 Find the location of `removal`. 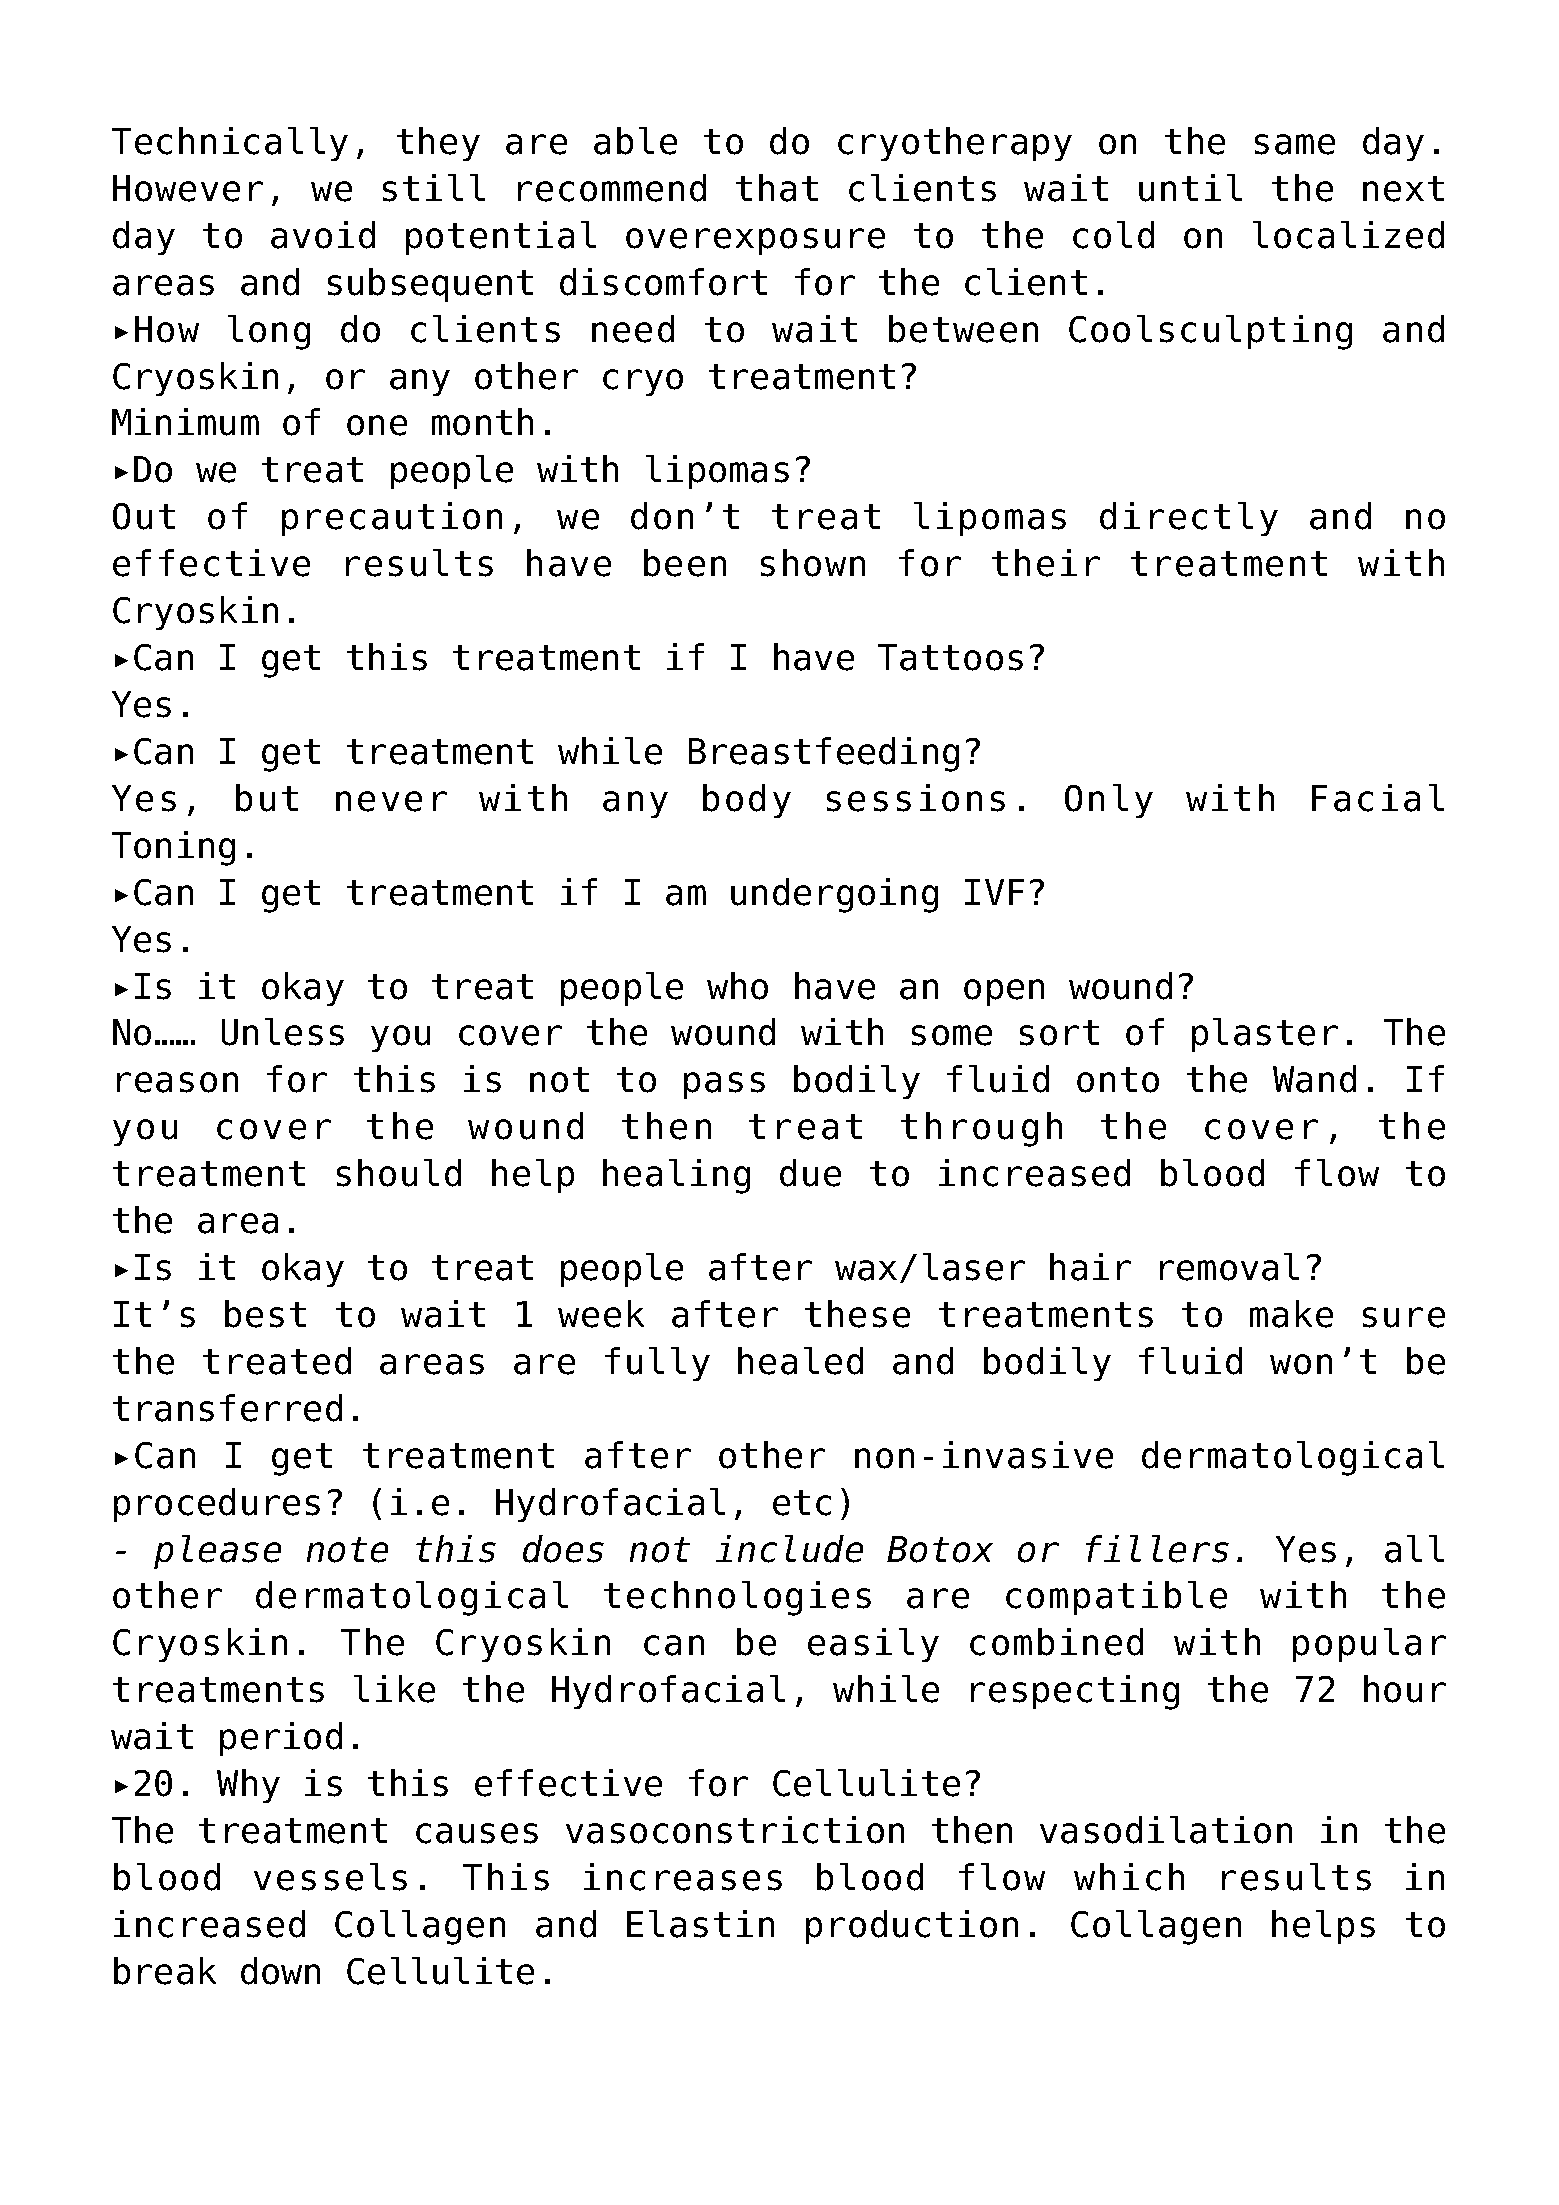

removal is located at coordinates (1229, 1267).
